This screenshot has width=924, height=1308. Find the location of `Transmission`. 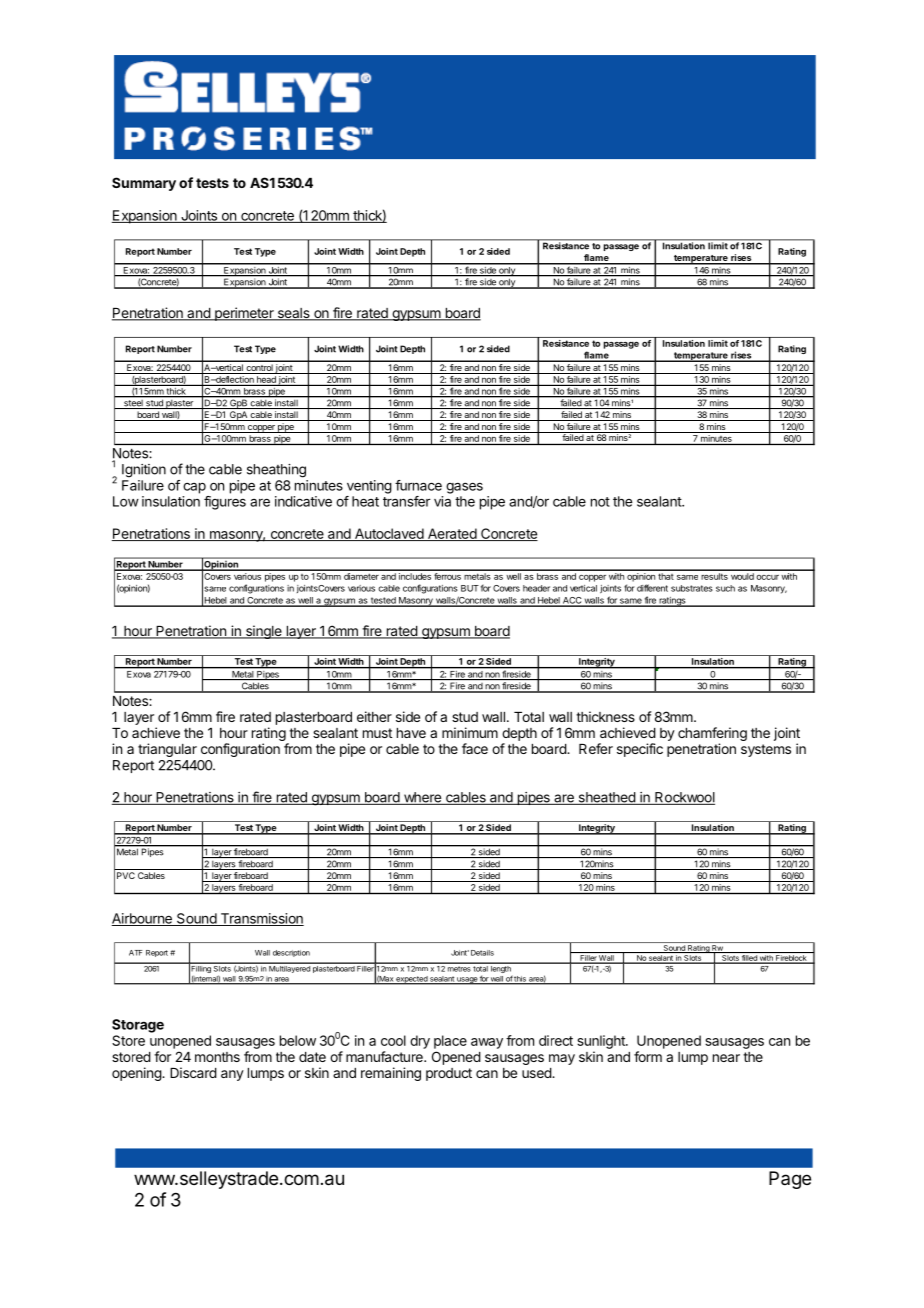

Transmission is located at coordinates (261, 919).
